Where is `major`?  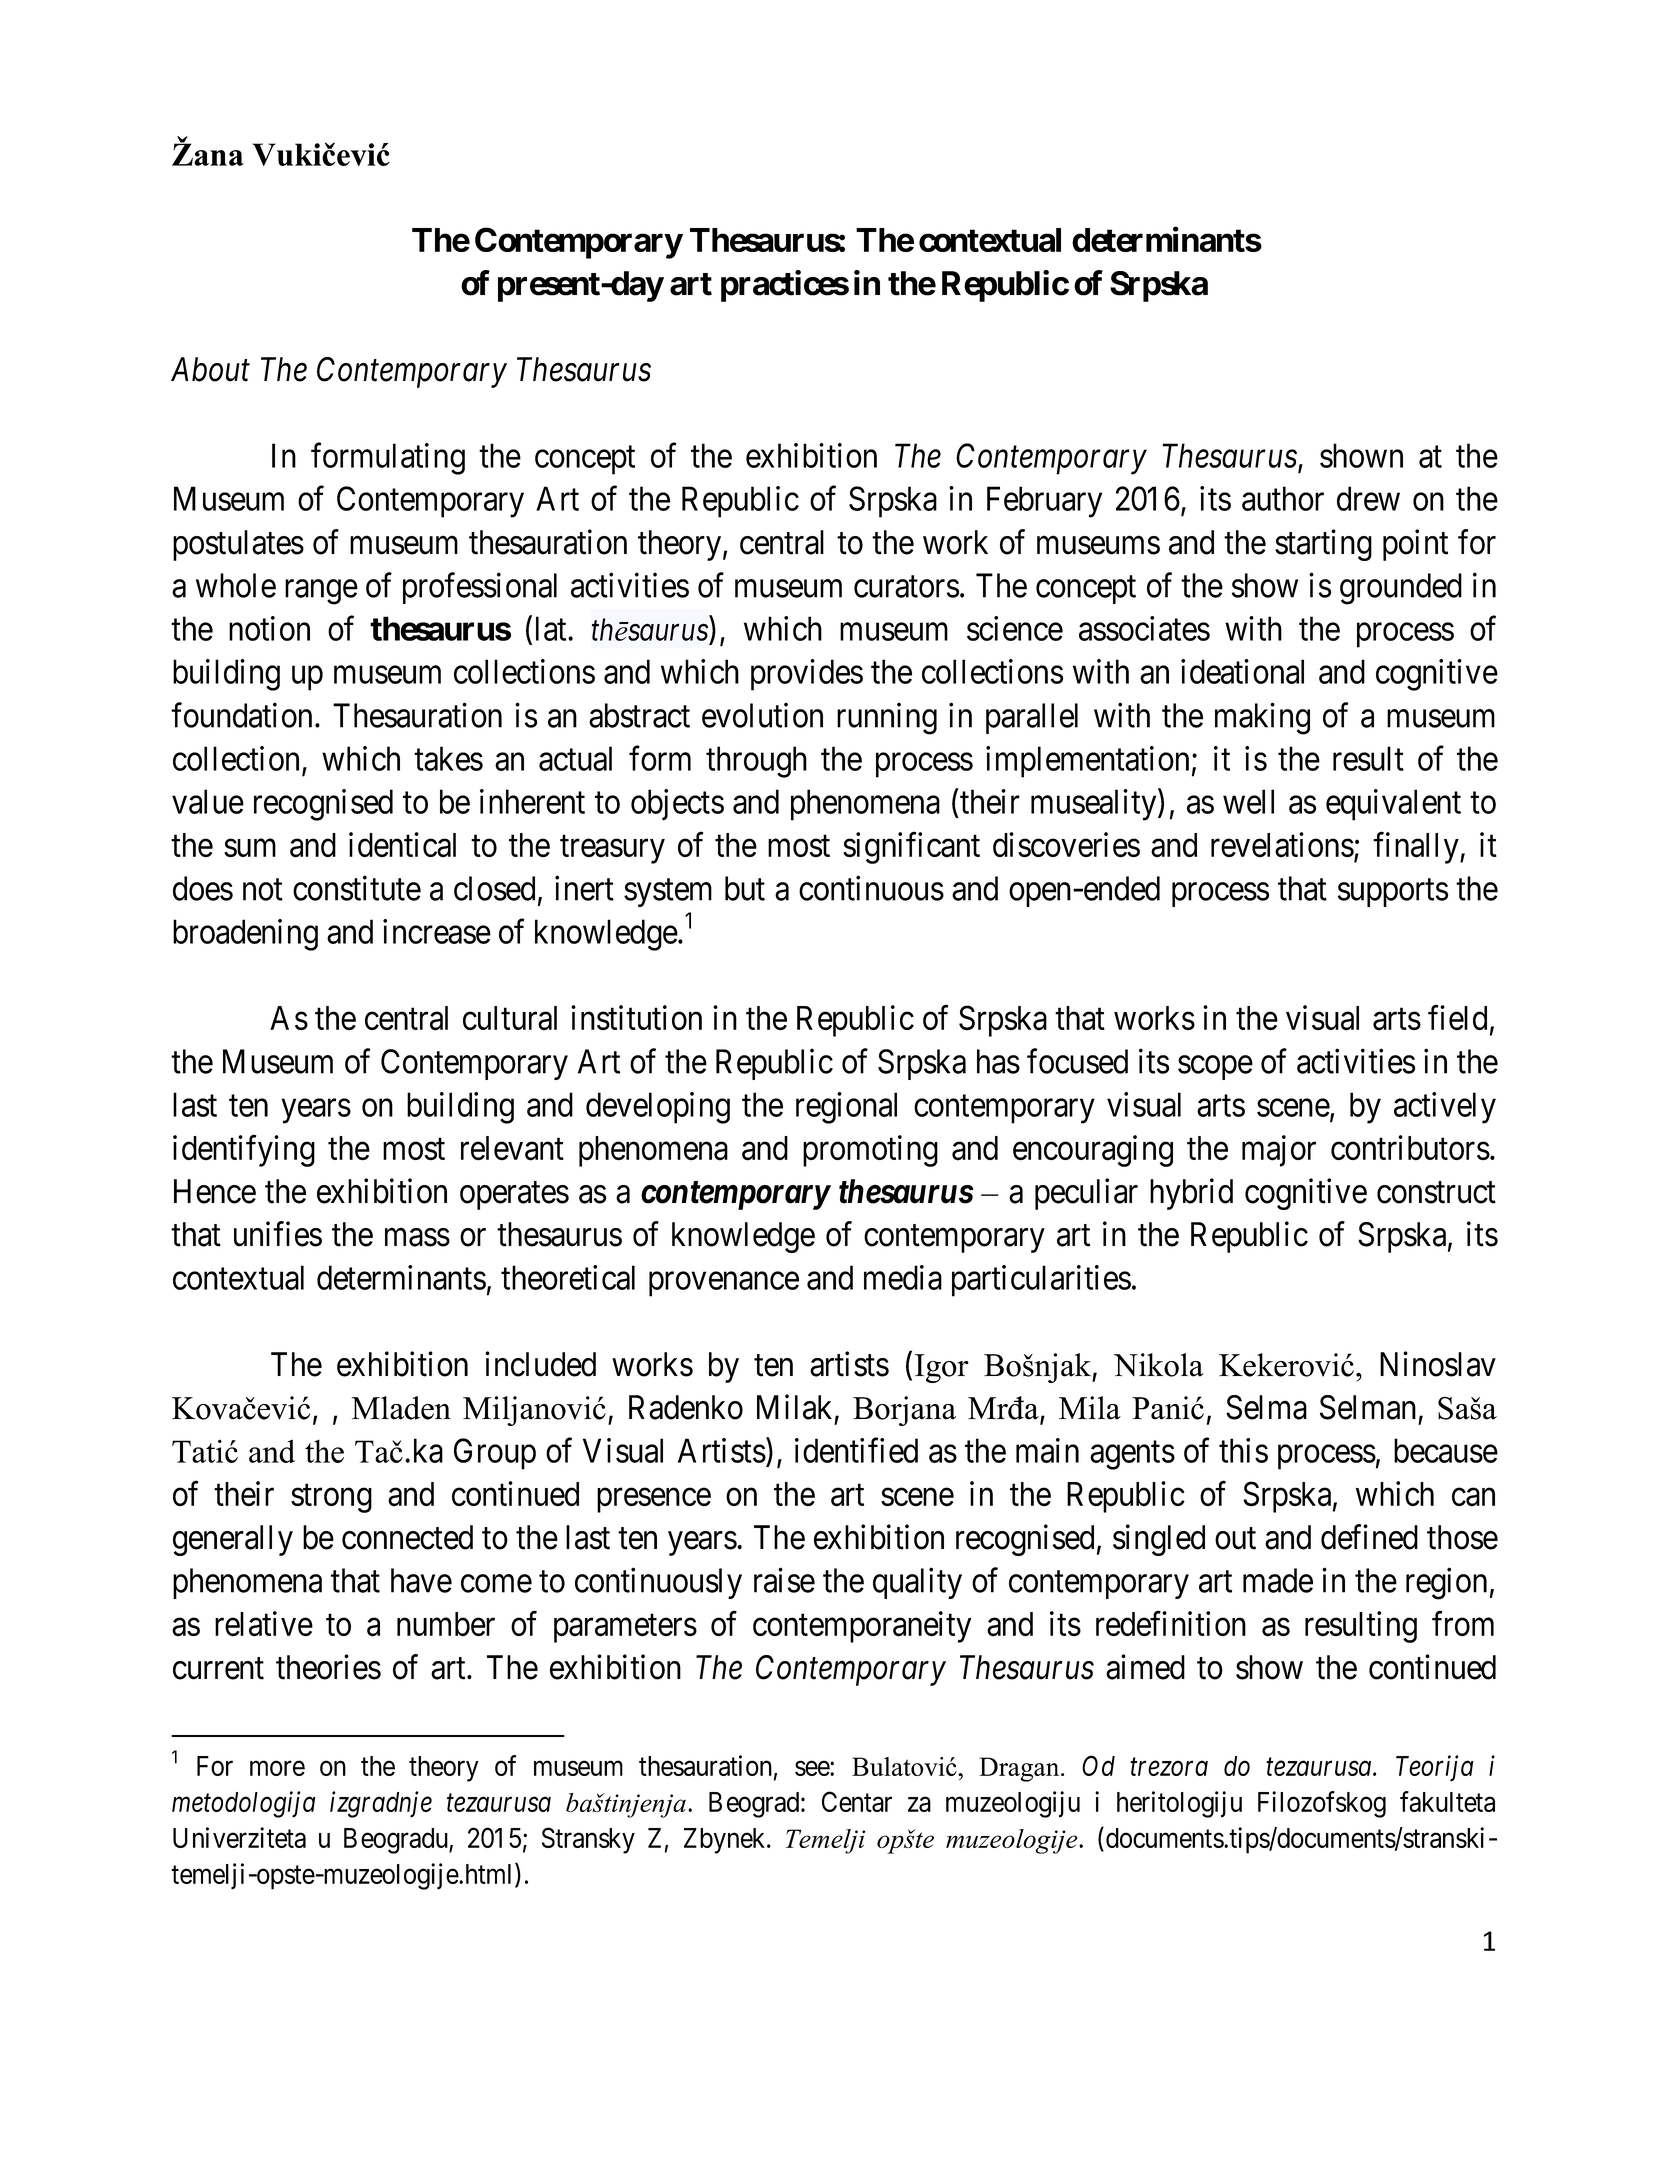 major is located at coordinates (1279, 1151).
